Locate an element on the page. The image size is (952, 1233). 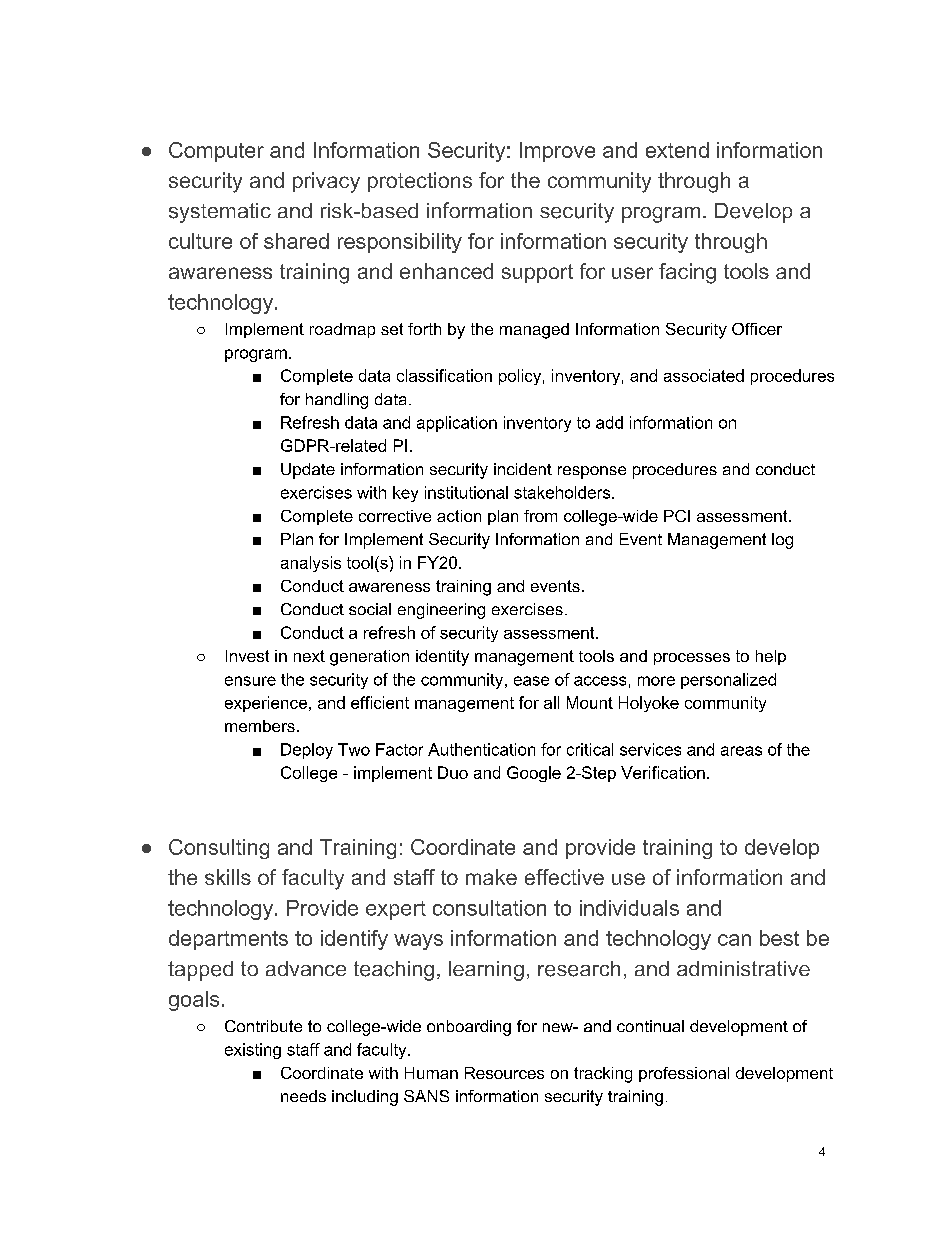
Authentication is located at coordinates (481, 749).
